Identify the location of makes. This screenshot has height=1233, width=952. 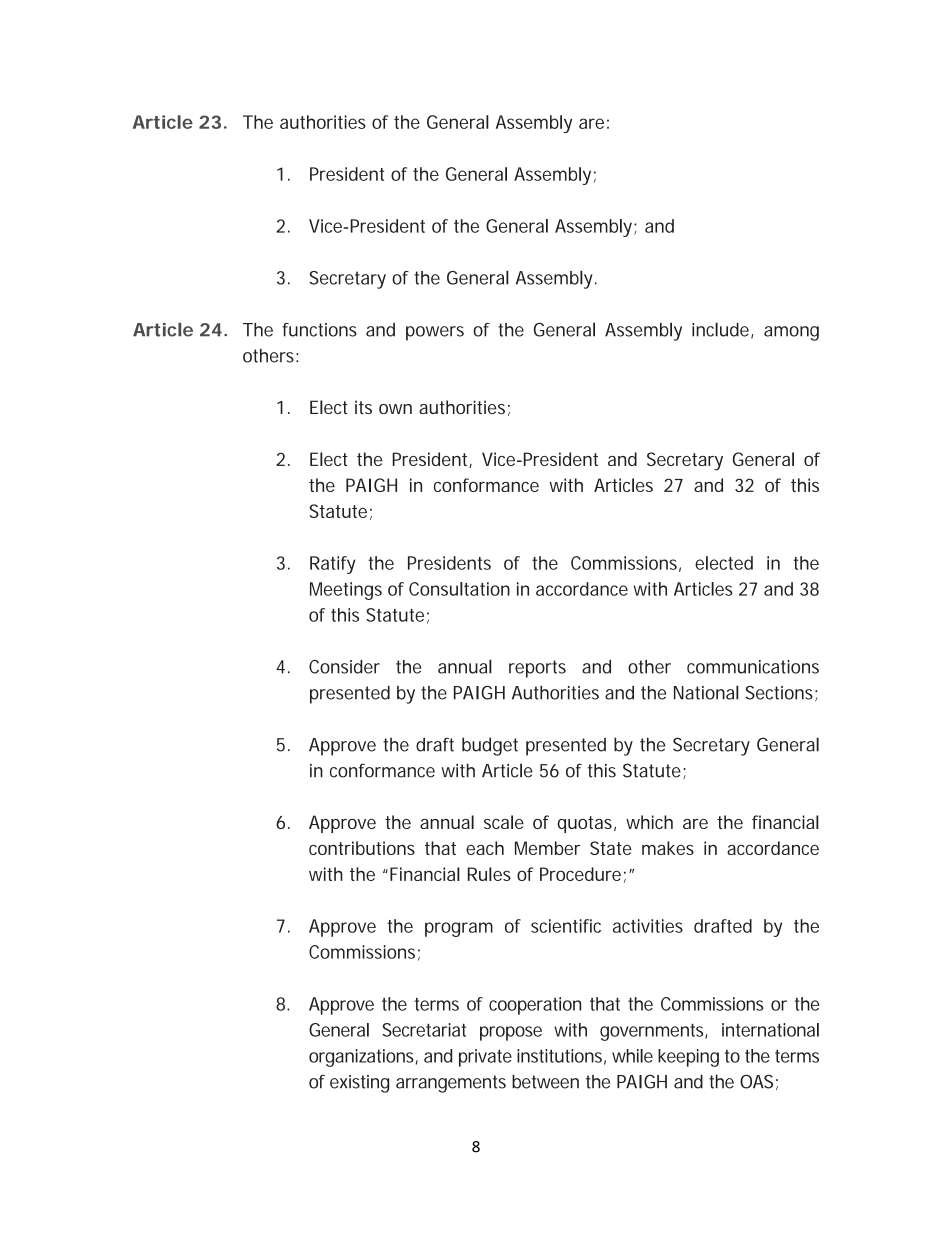
(668, 848).
